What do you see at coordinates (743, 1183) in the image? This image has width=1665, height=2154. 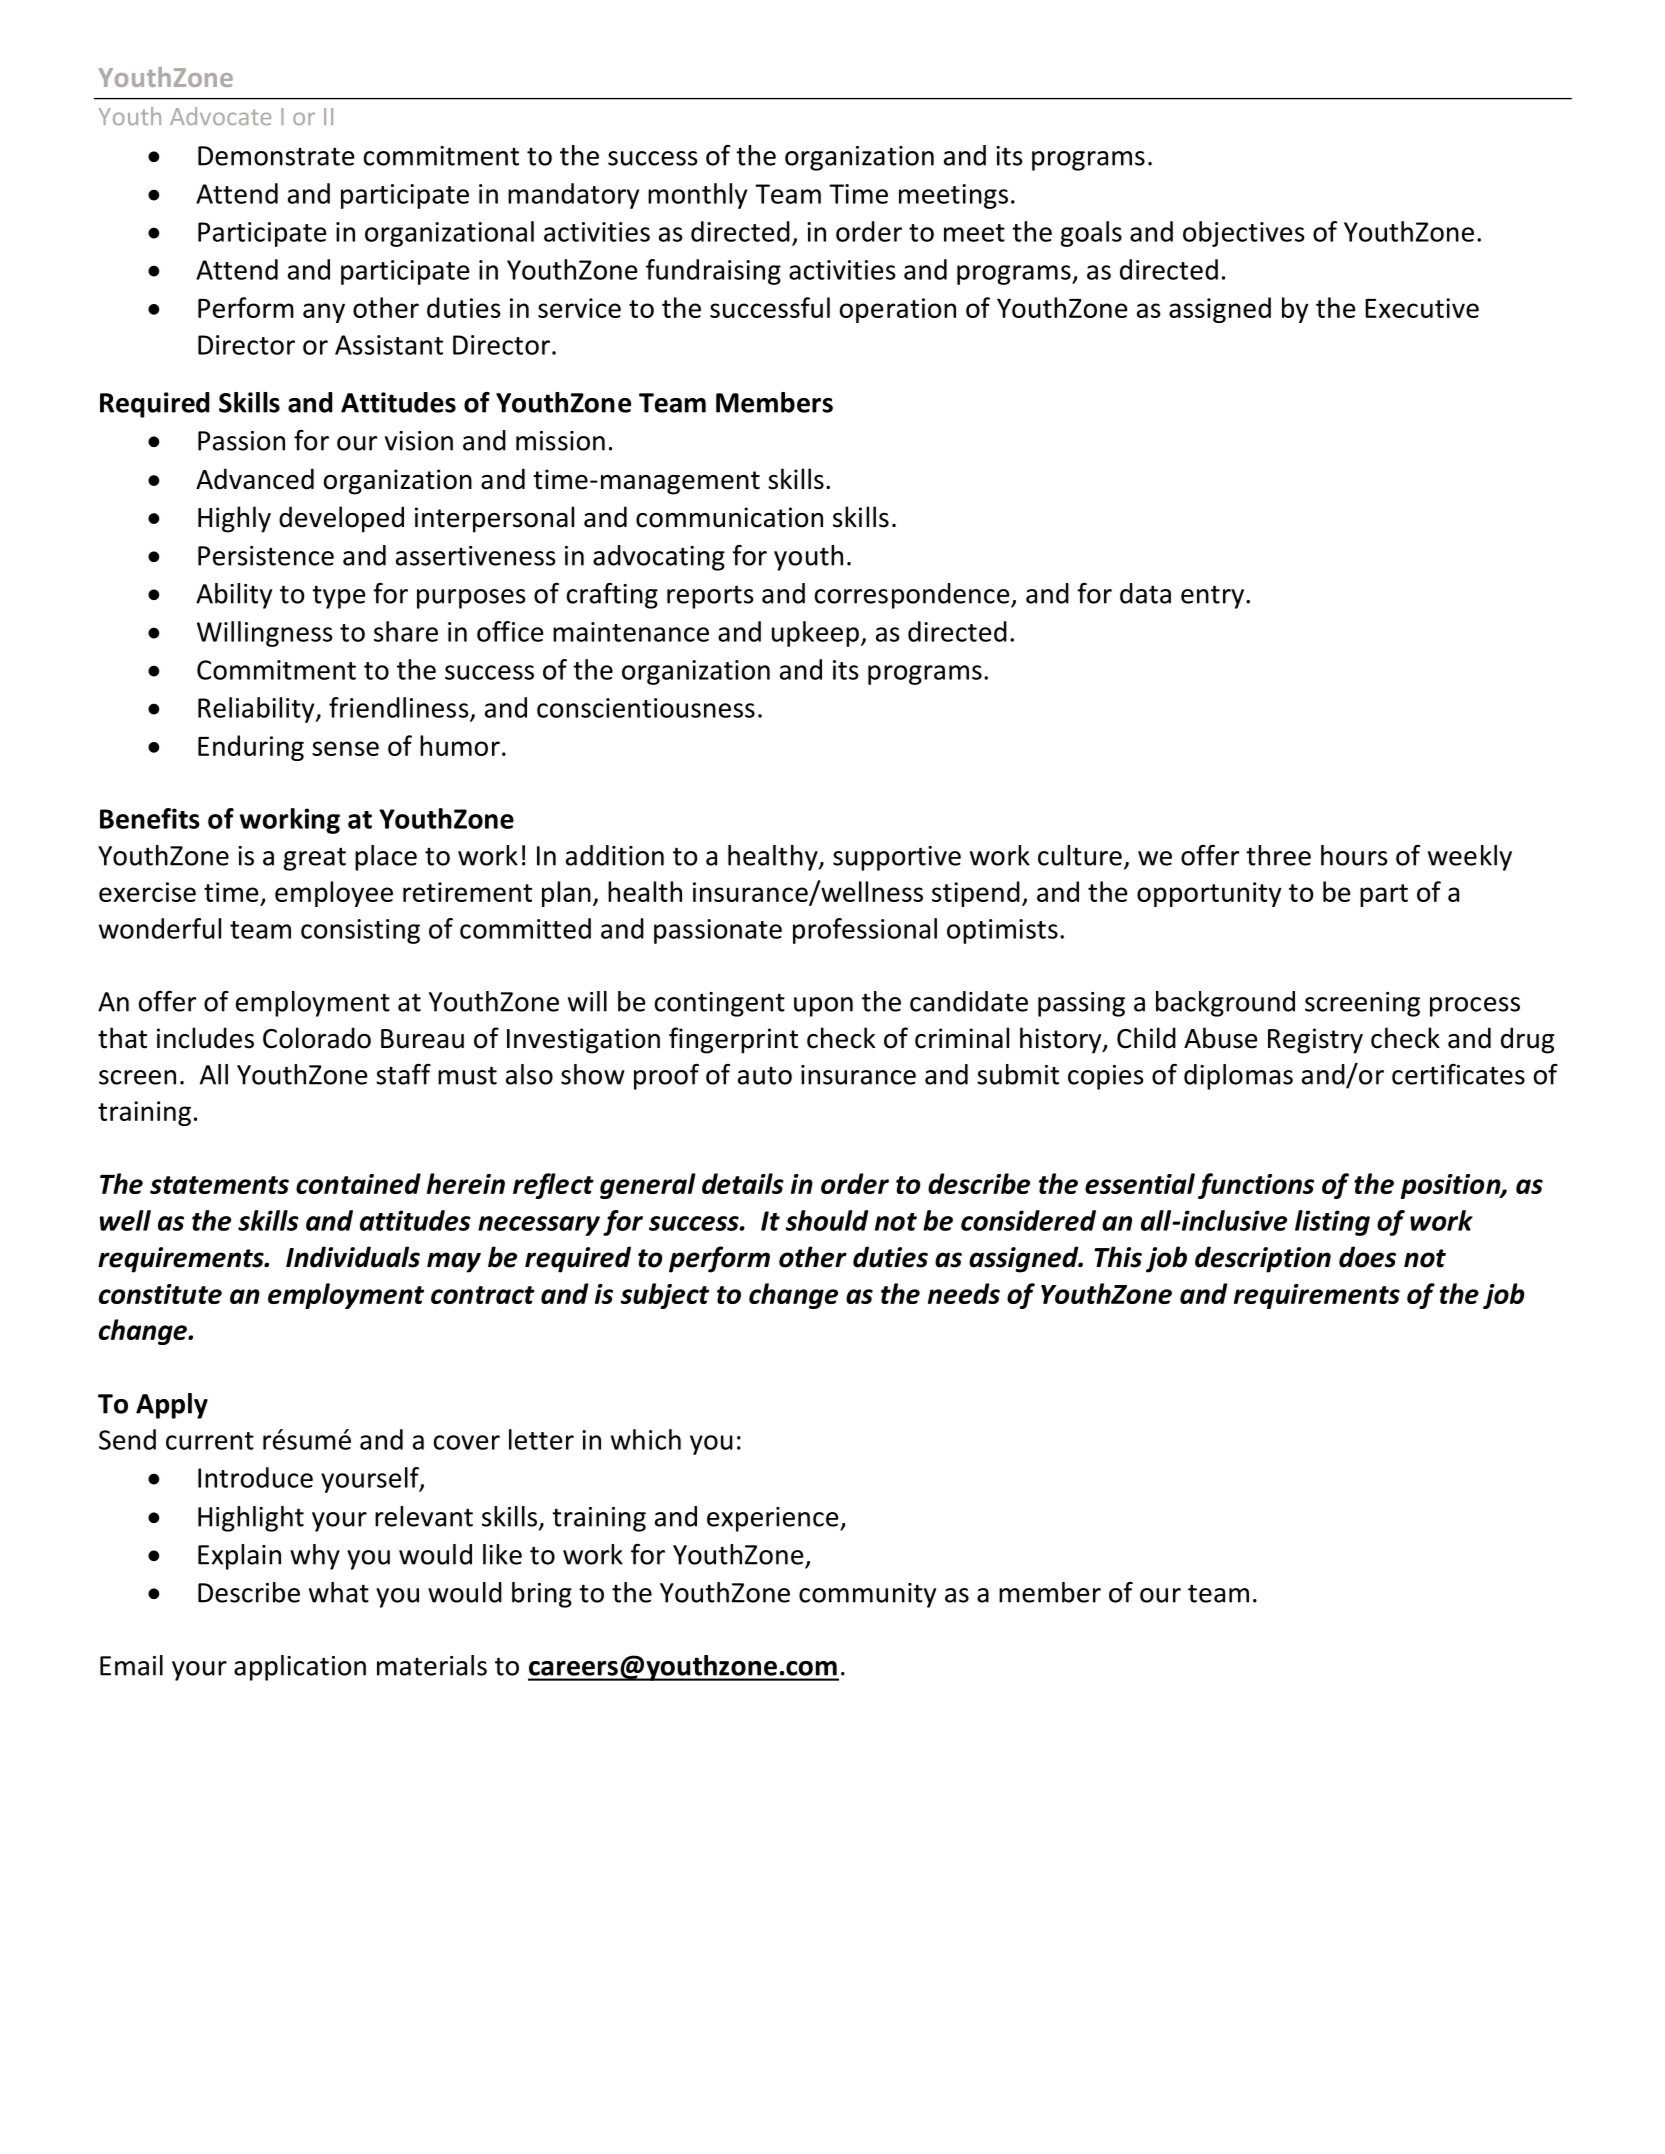 I see `details` at bounding box center [743, 1183].
